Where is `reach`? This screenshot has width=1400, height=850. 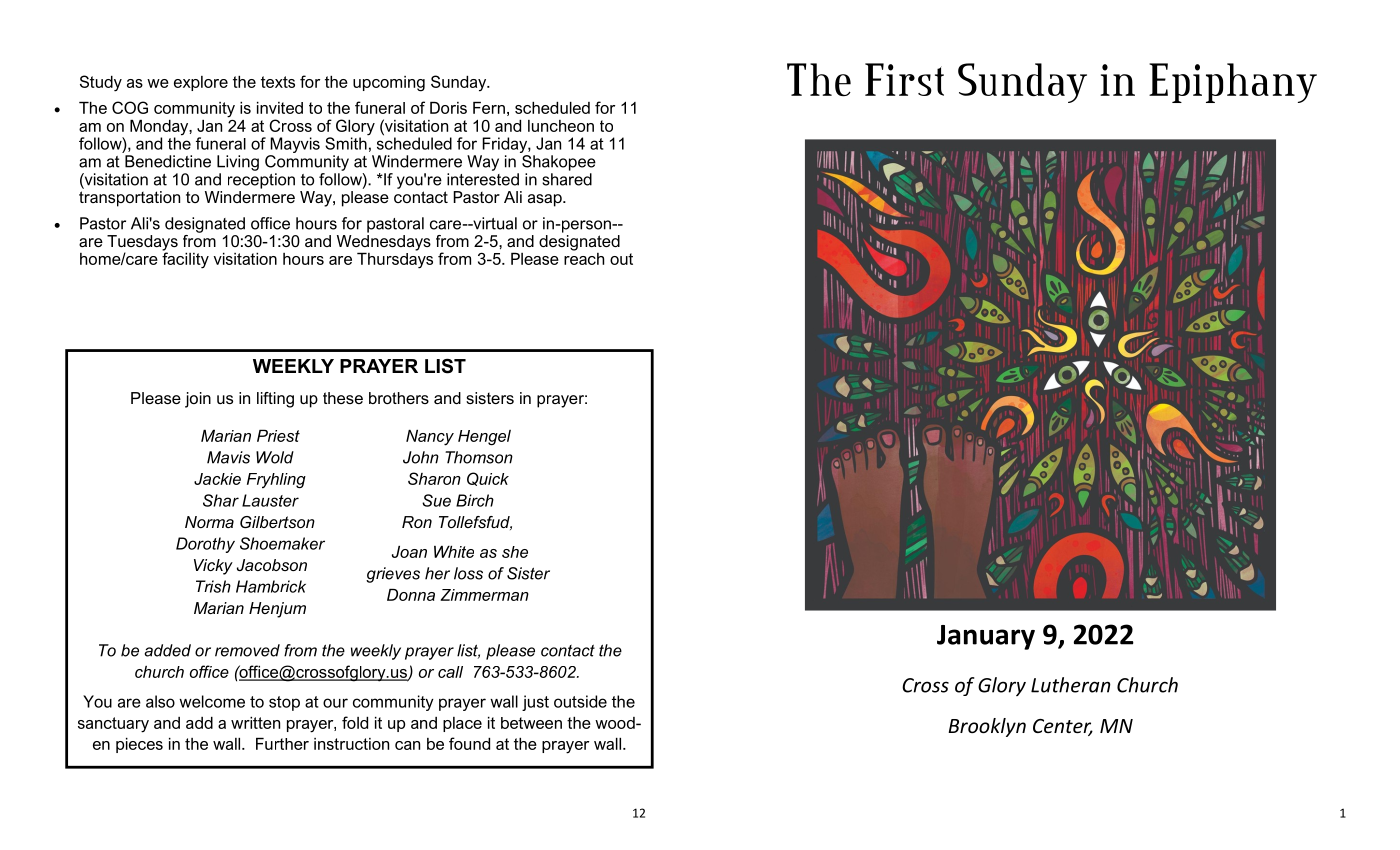
reach is located at coordinates (584, 257).
